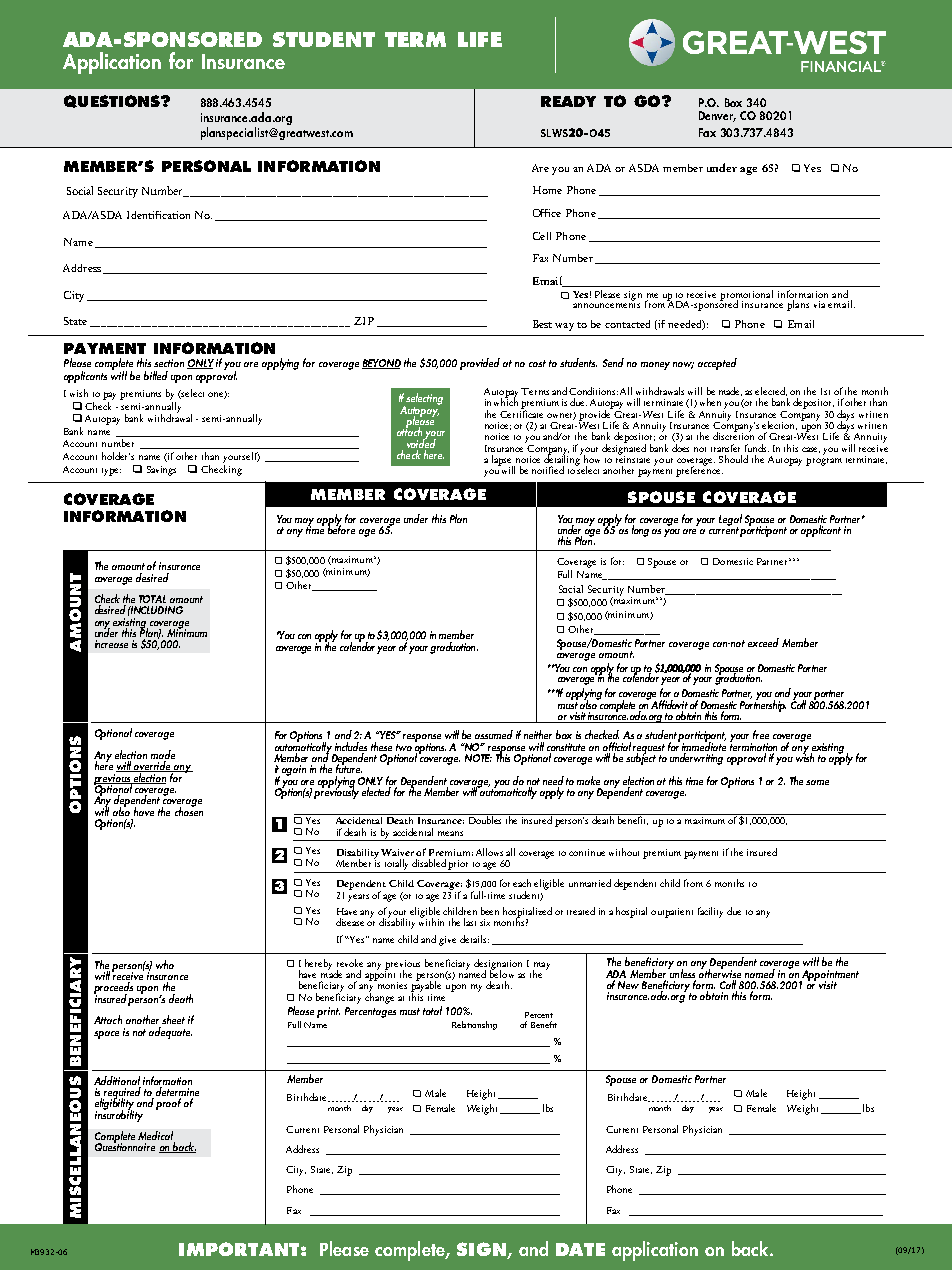 The width and height of the image is (952, 1270). I want to click on unless, so click(681, 972).
